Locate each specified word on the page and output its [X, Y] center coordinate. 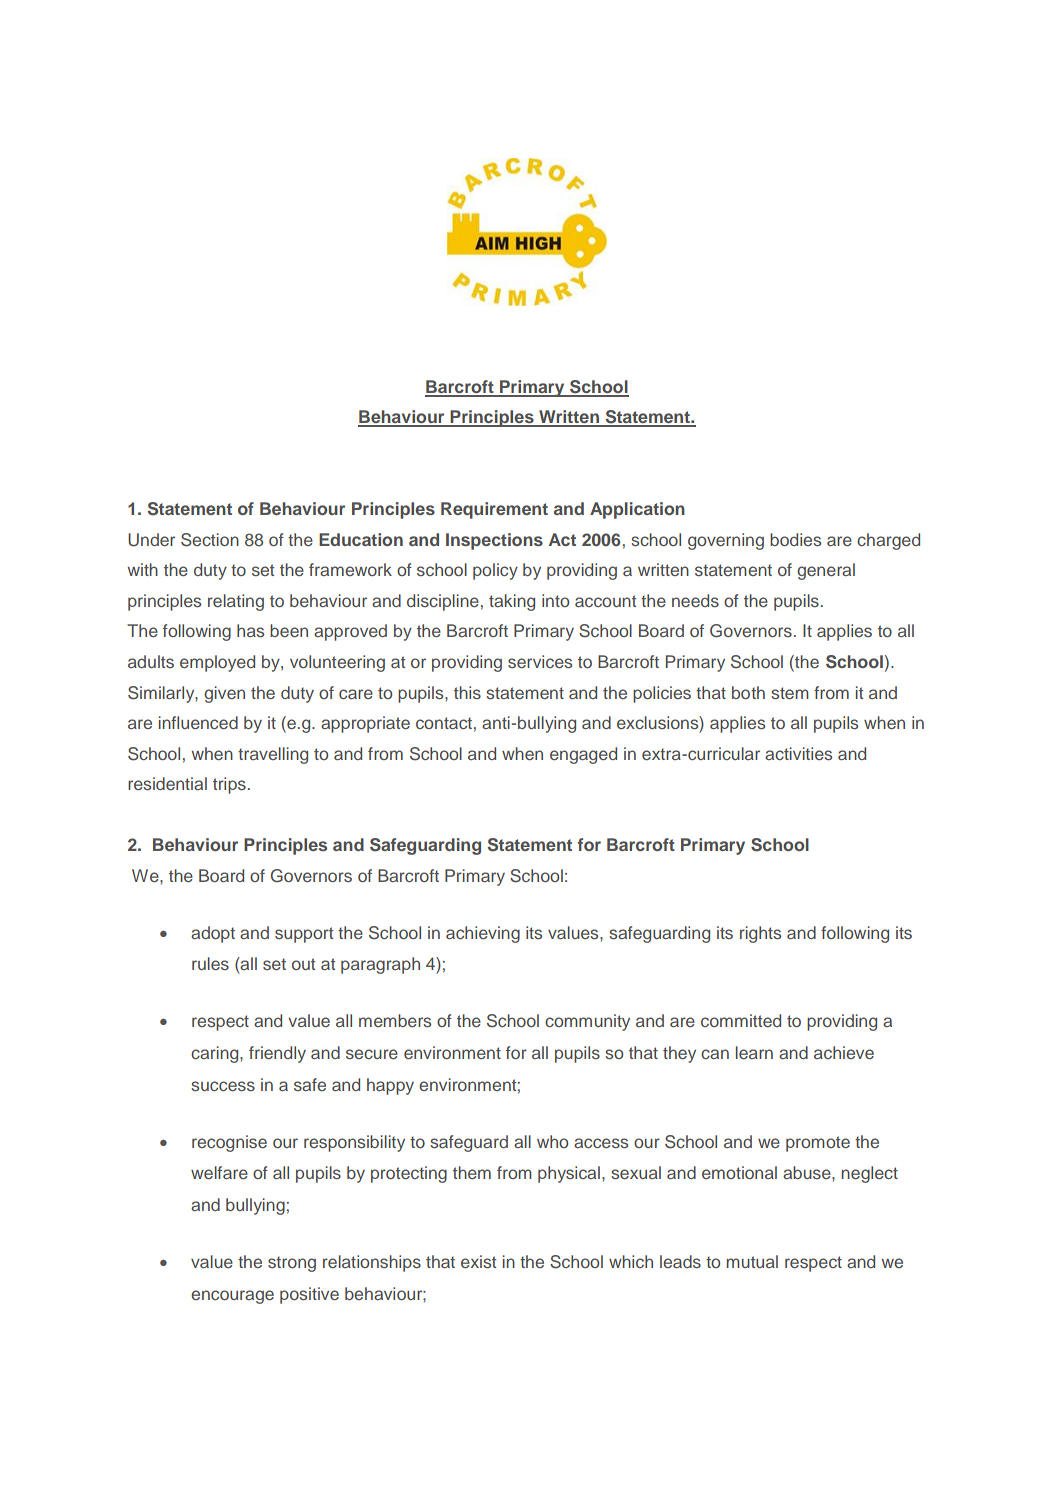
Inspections [494, 541]
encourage [232, 1297]
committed [741, 1020]
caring [216, 1054]
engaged [583, 755]
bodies [795, 539]
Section [210, 540]
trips [229, 785]
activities [798, 753]
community [587, 1022]
